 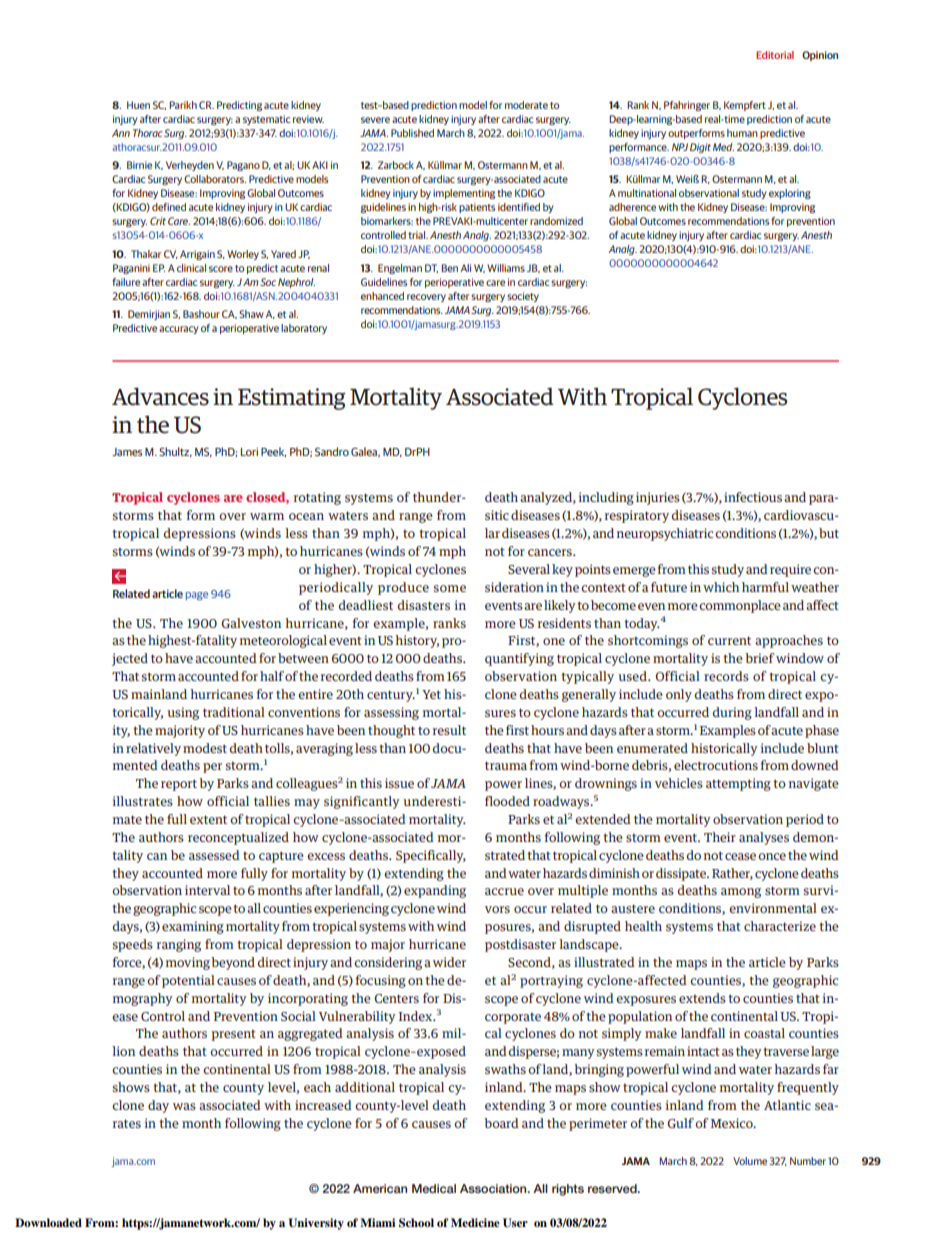 What do you see at coordinates (179, 785) in the page?
I see `report` at bounding box center [179, 785].
